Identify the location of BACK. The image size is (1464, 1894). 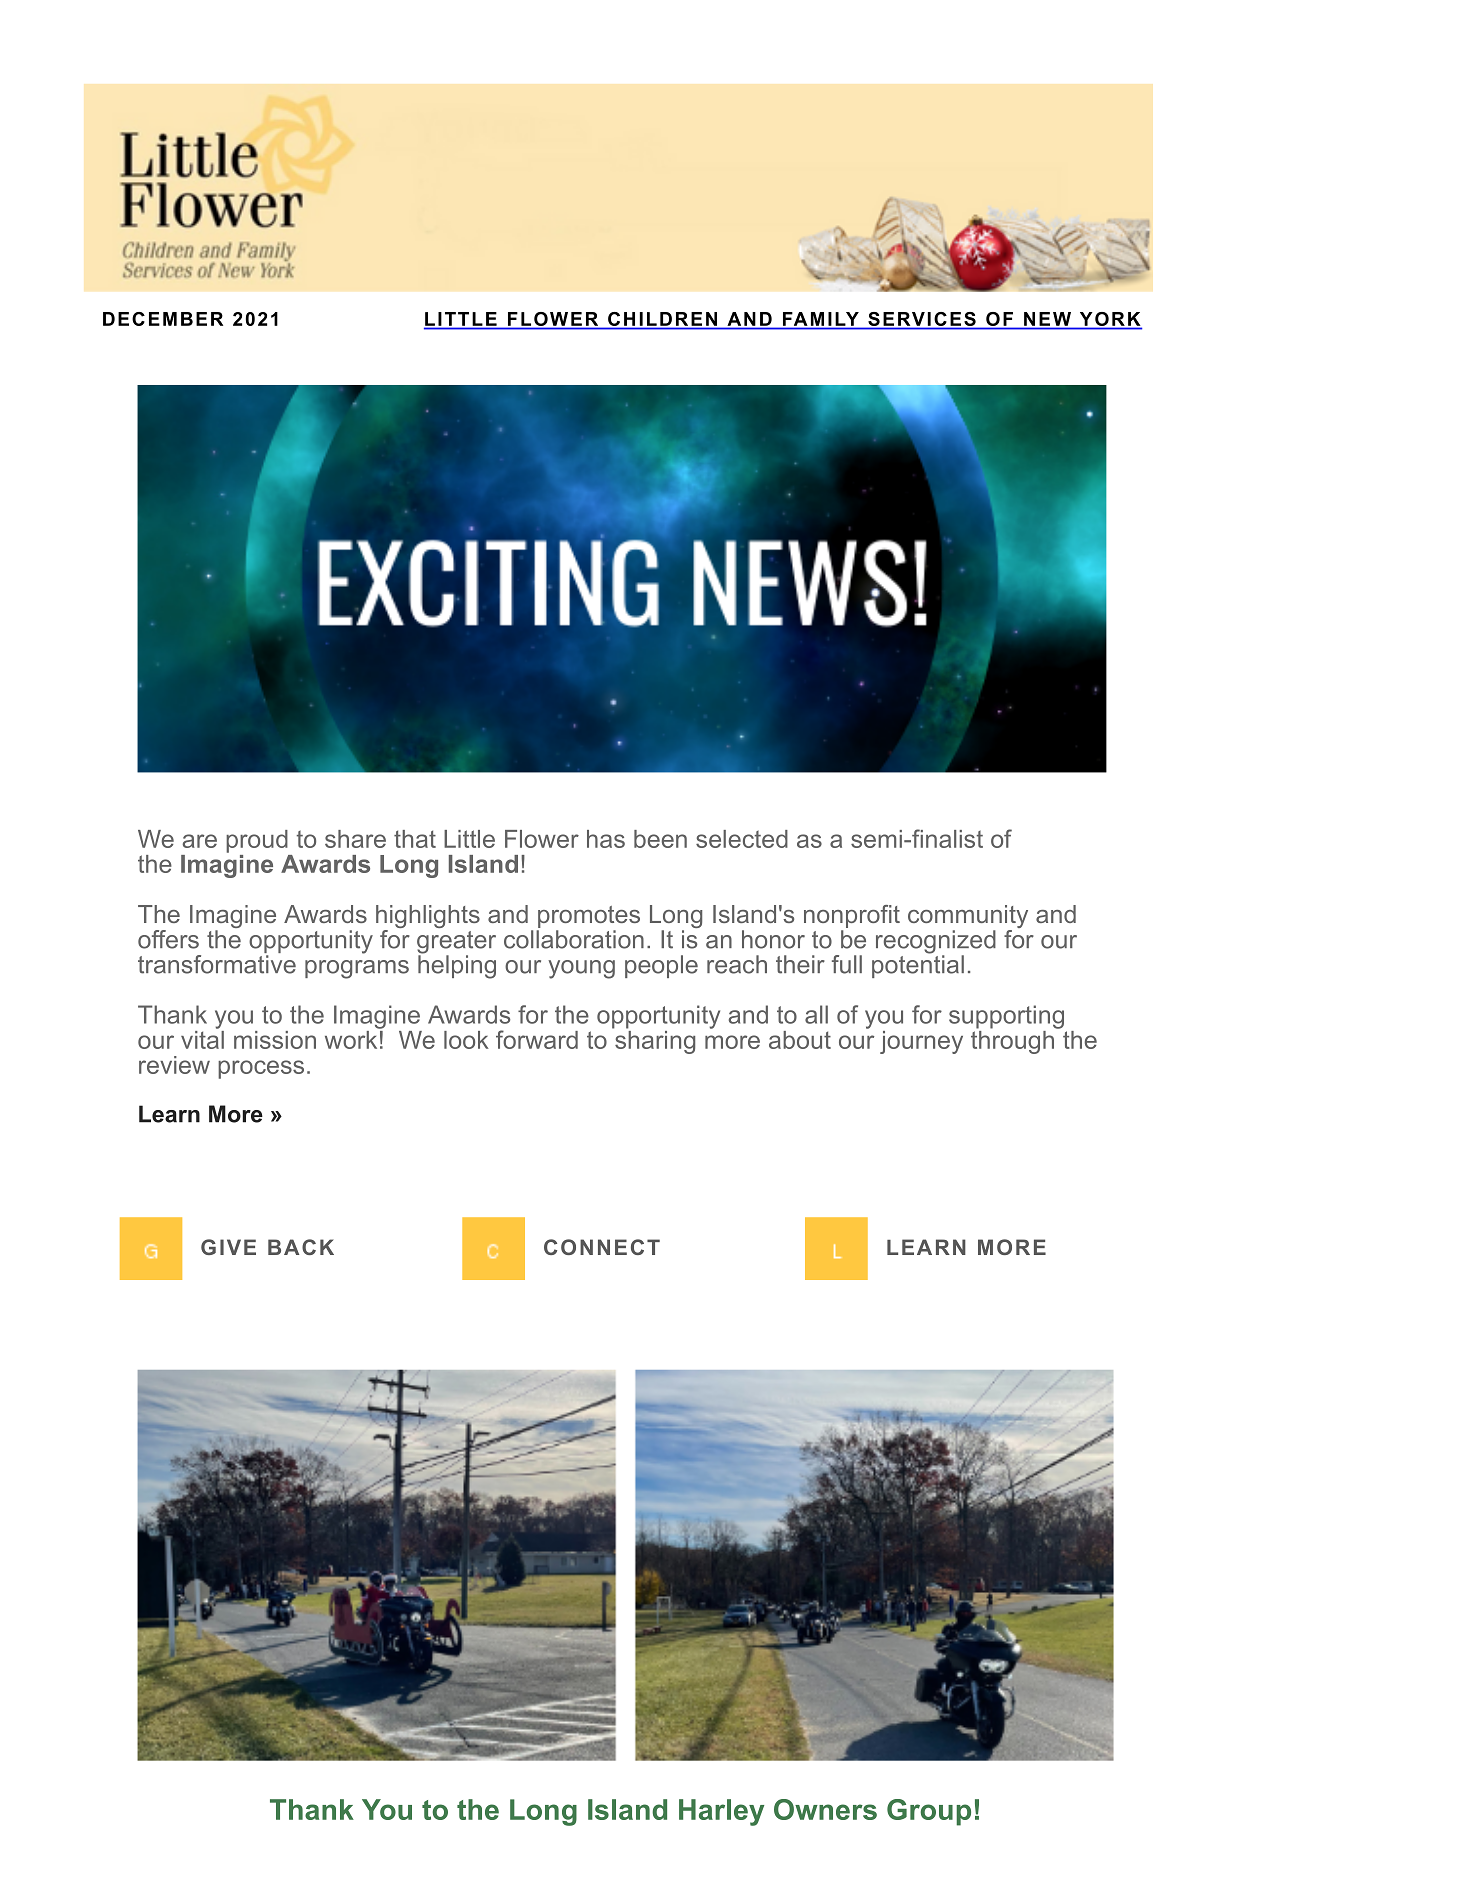
(301, 1247).
